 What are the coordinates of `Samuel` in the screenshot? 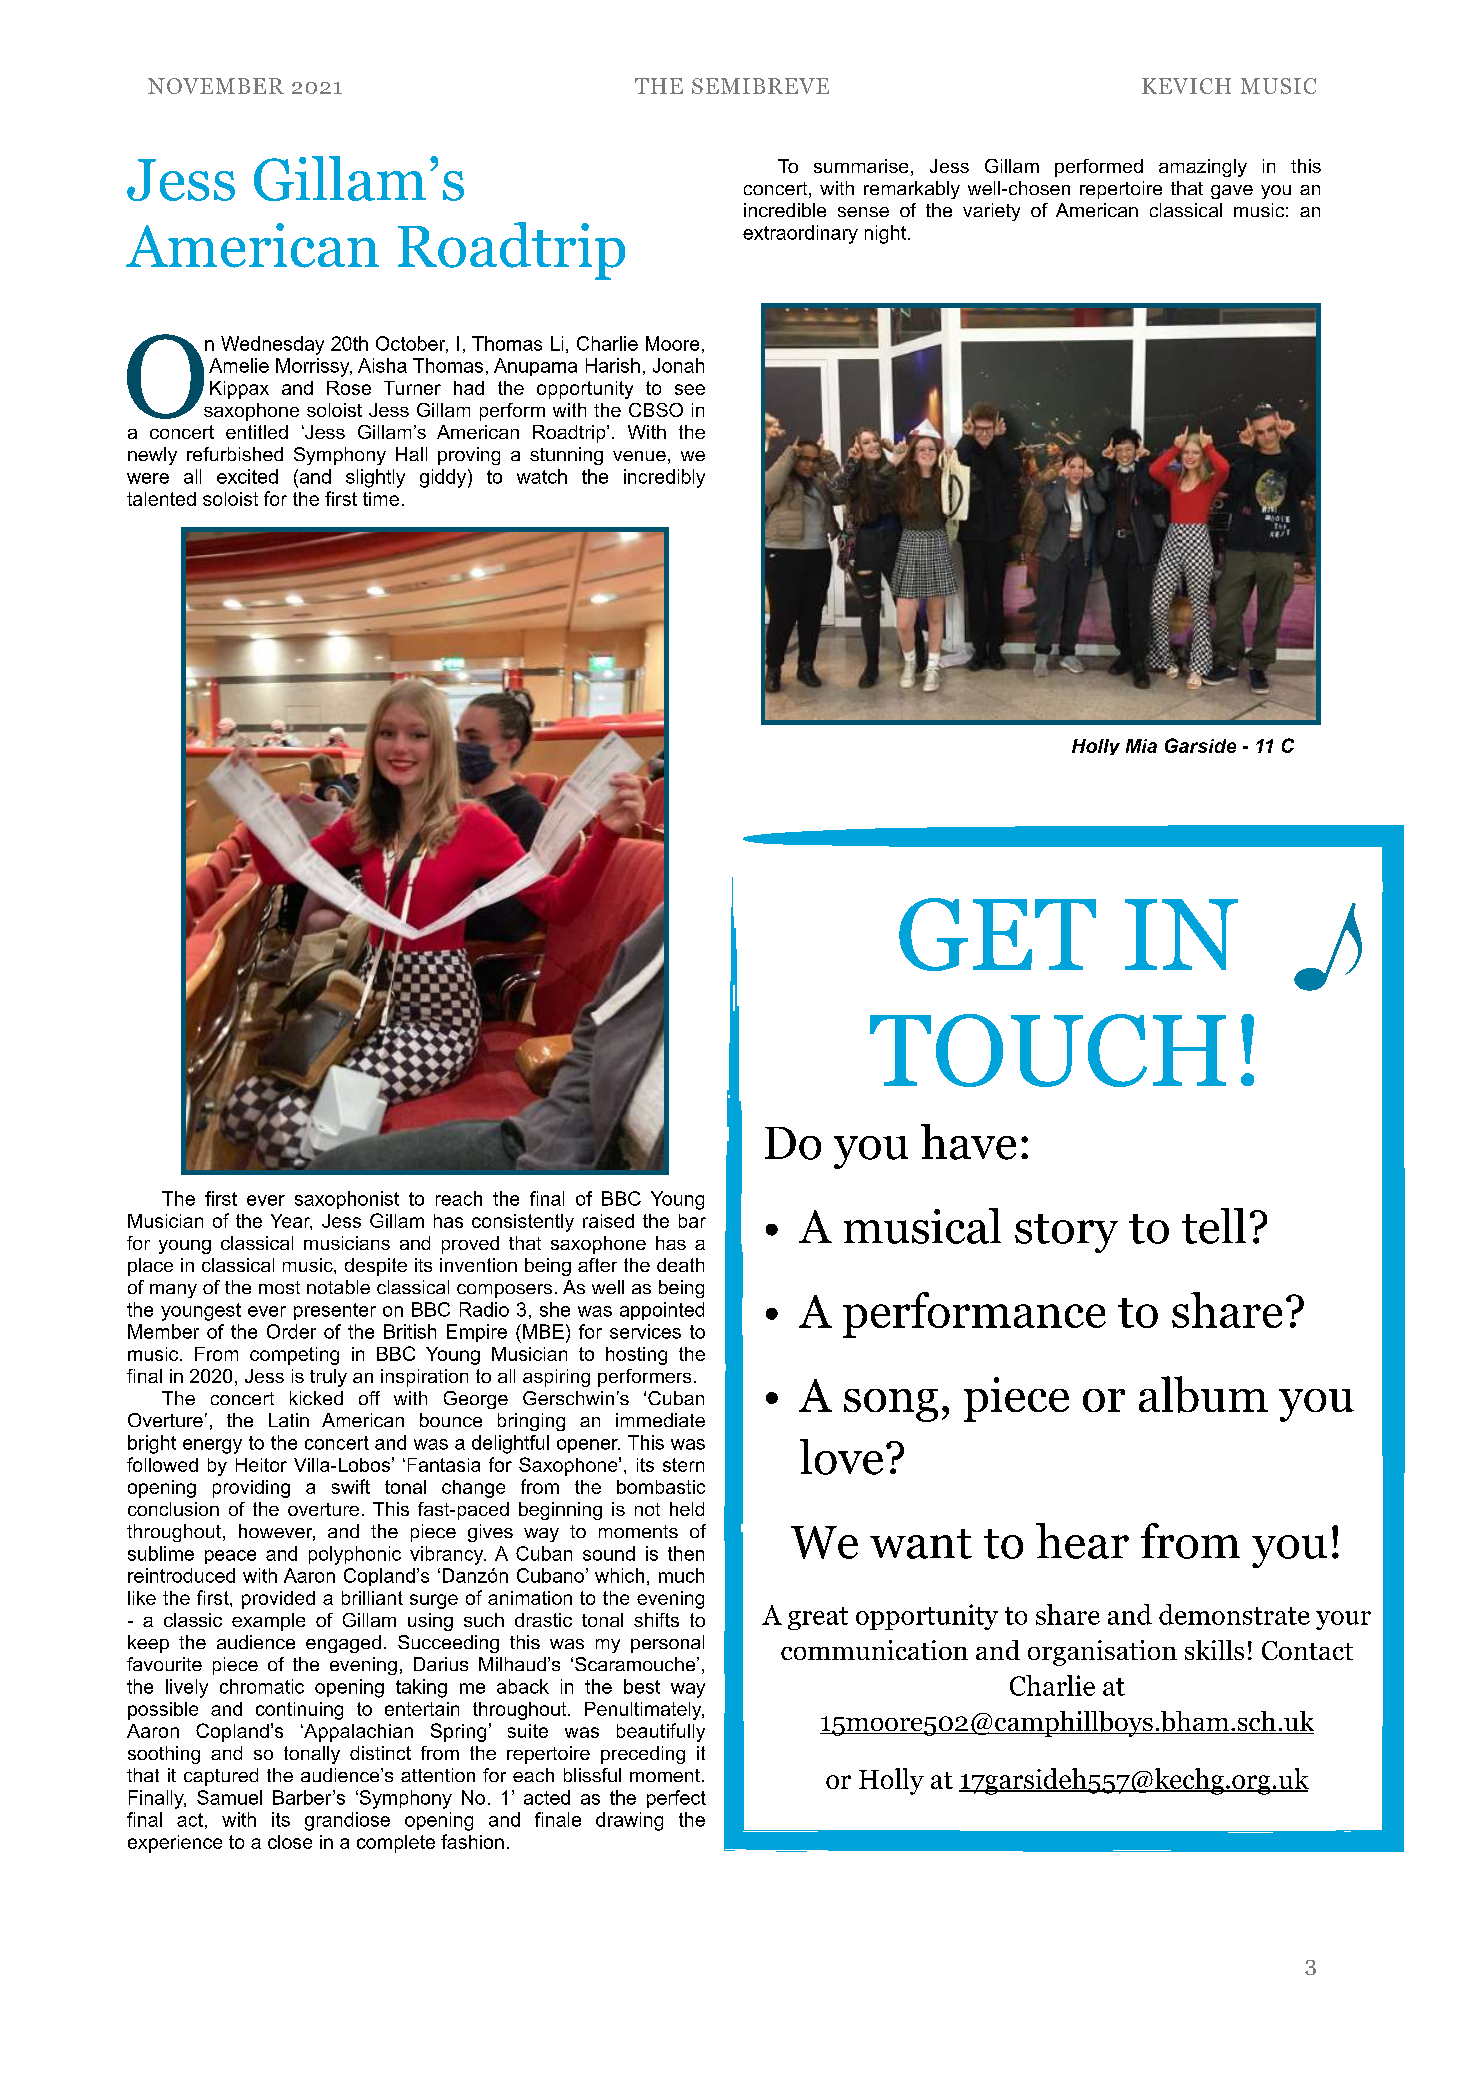 It's located at (229, 1797).
